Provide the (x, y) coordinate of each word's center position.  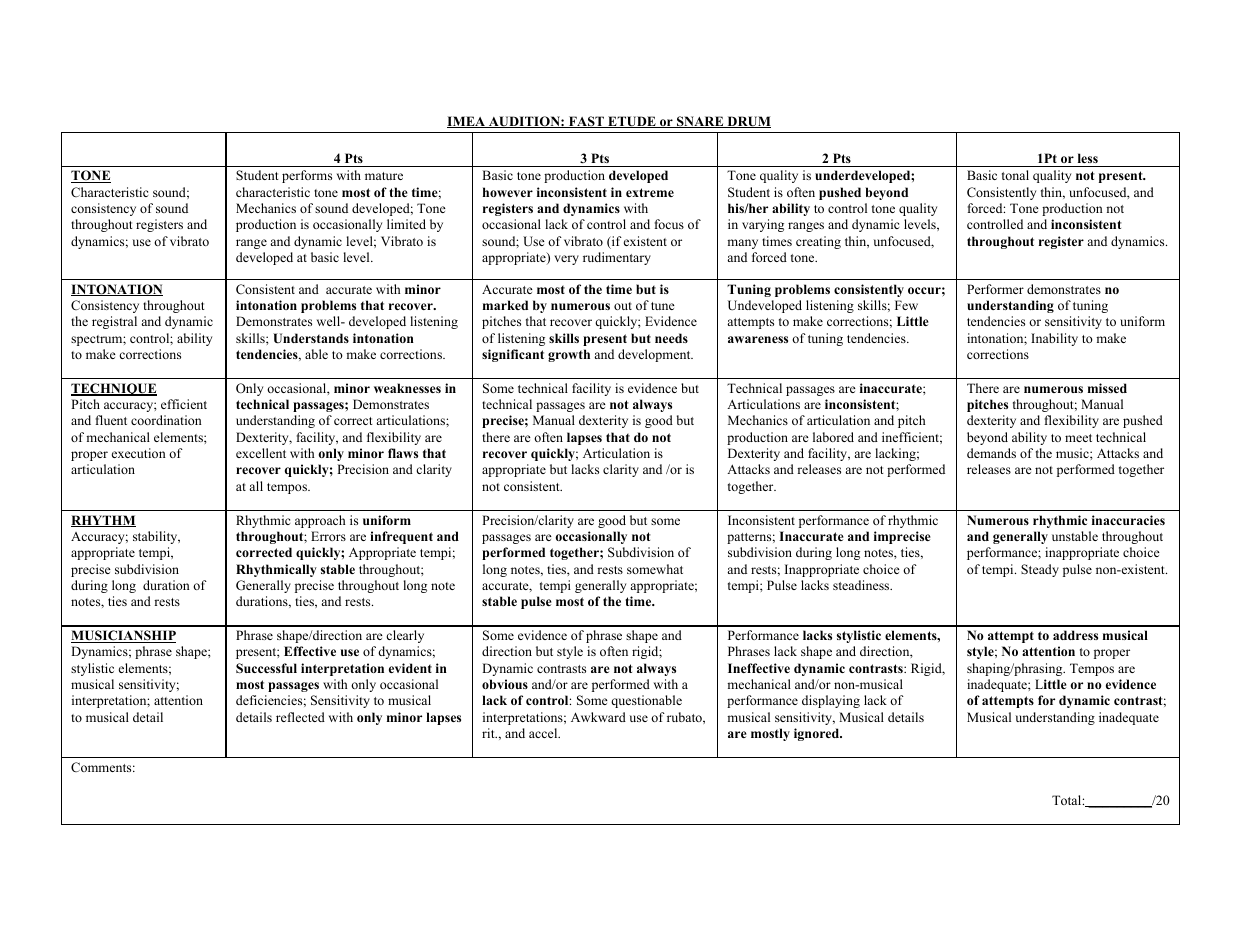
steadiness (862, 585)
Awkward (598, 717)
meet (1078, 438)
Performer (995, 289)
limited (406, 224)
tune (663, 306)
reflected (300, 717)
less (1088, 158)
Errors (328, 536)
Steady (1040, 570)
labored (833, 437)
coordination (166, 420)
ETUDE (632, 122)
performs (307, 176)
